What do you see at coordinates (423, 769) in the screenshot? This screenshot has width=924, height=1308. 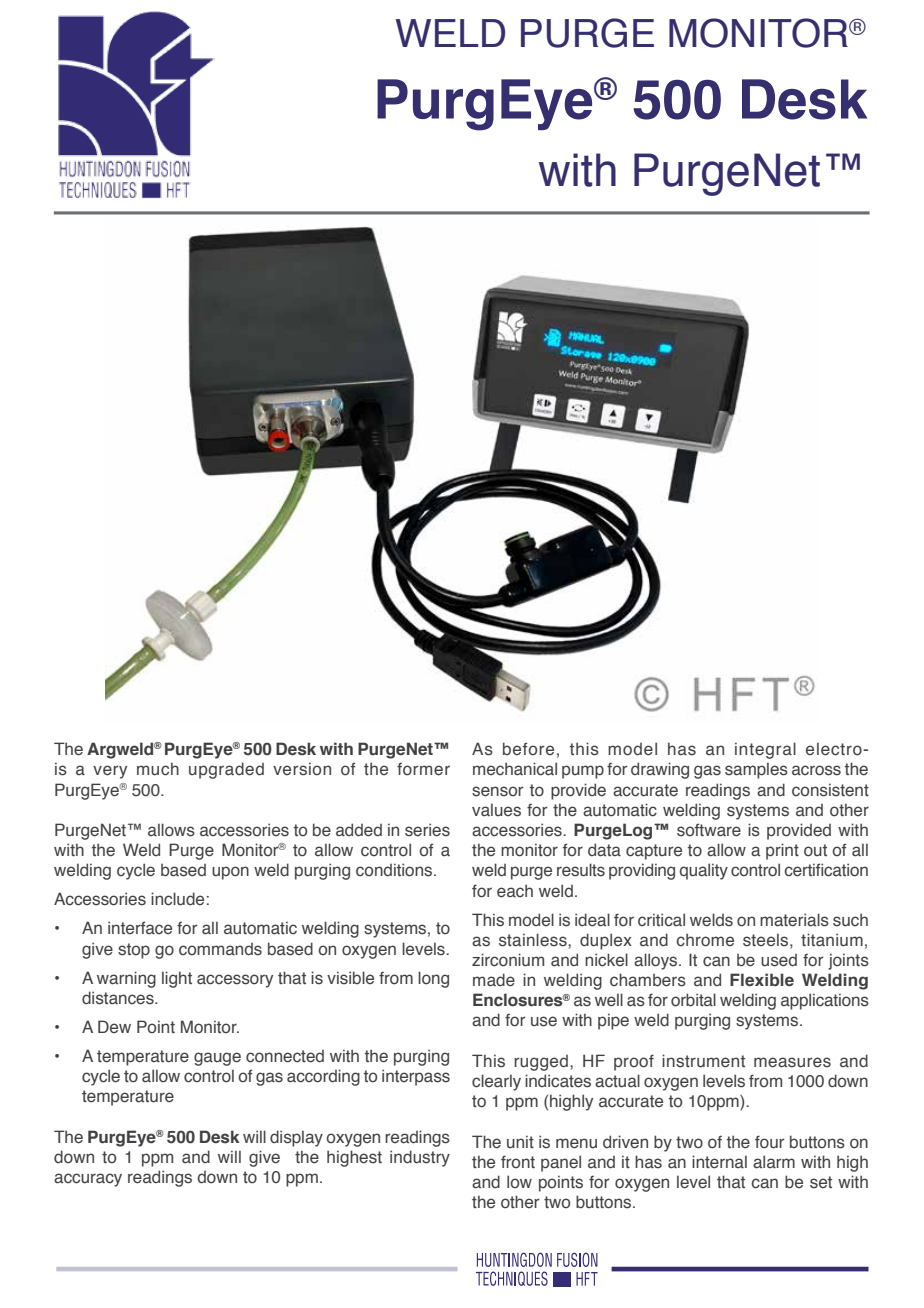 I see `former` at bounding box center [423, 769].
